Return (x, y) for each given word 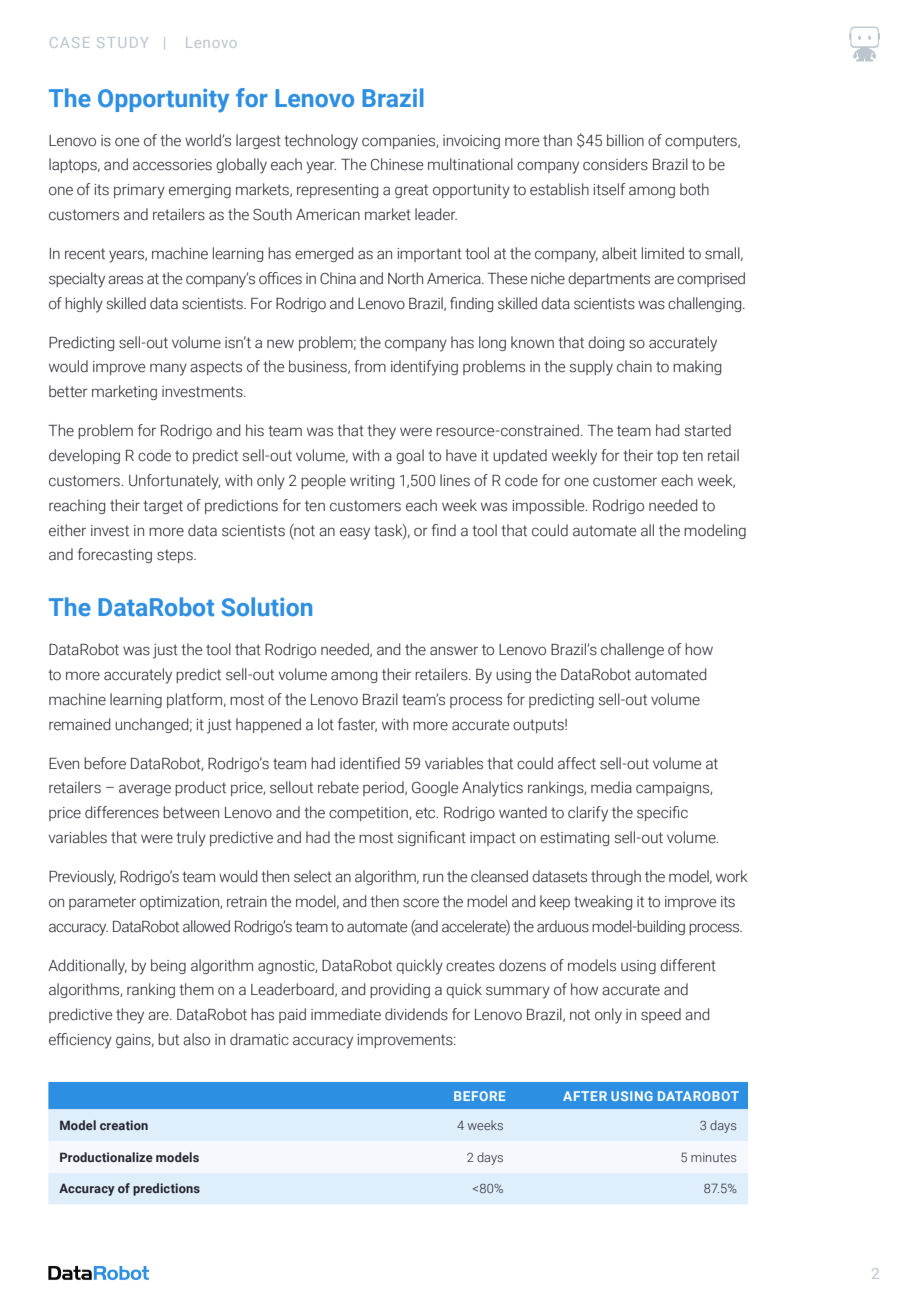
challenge (632, 650)
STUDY (122, 42)
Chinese (397, 164)
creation (124, 1125)
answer (454, 651)
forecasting (115, 555)
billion (625, 140)
